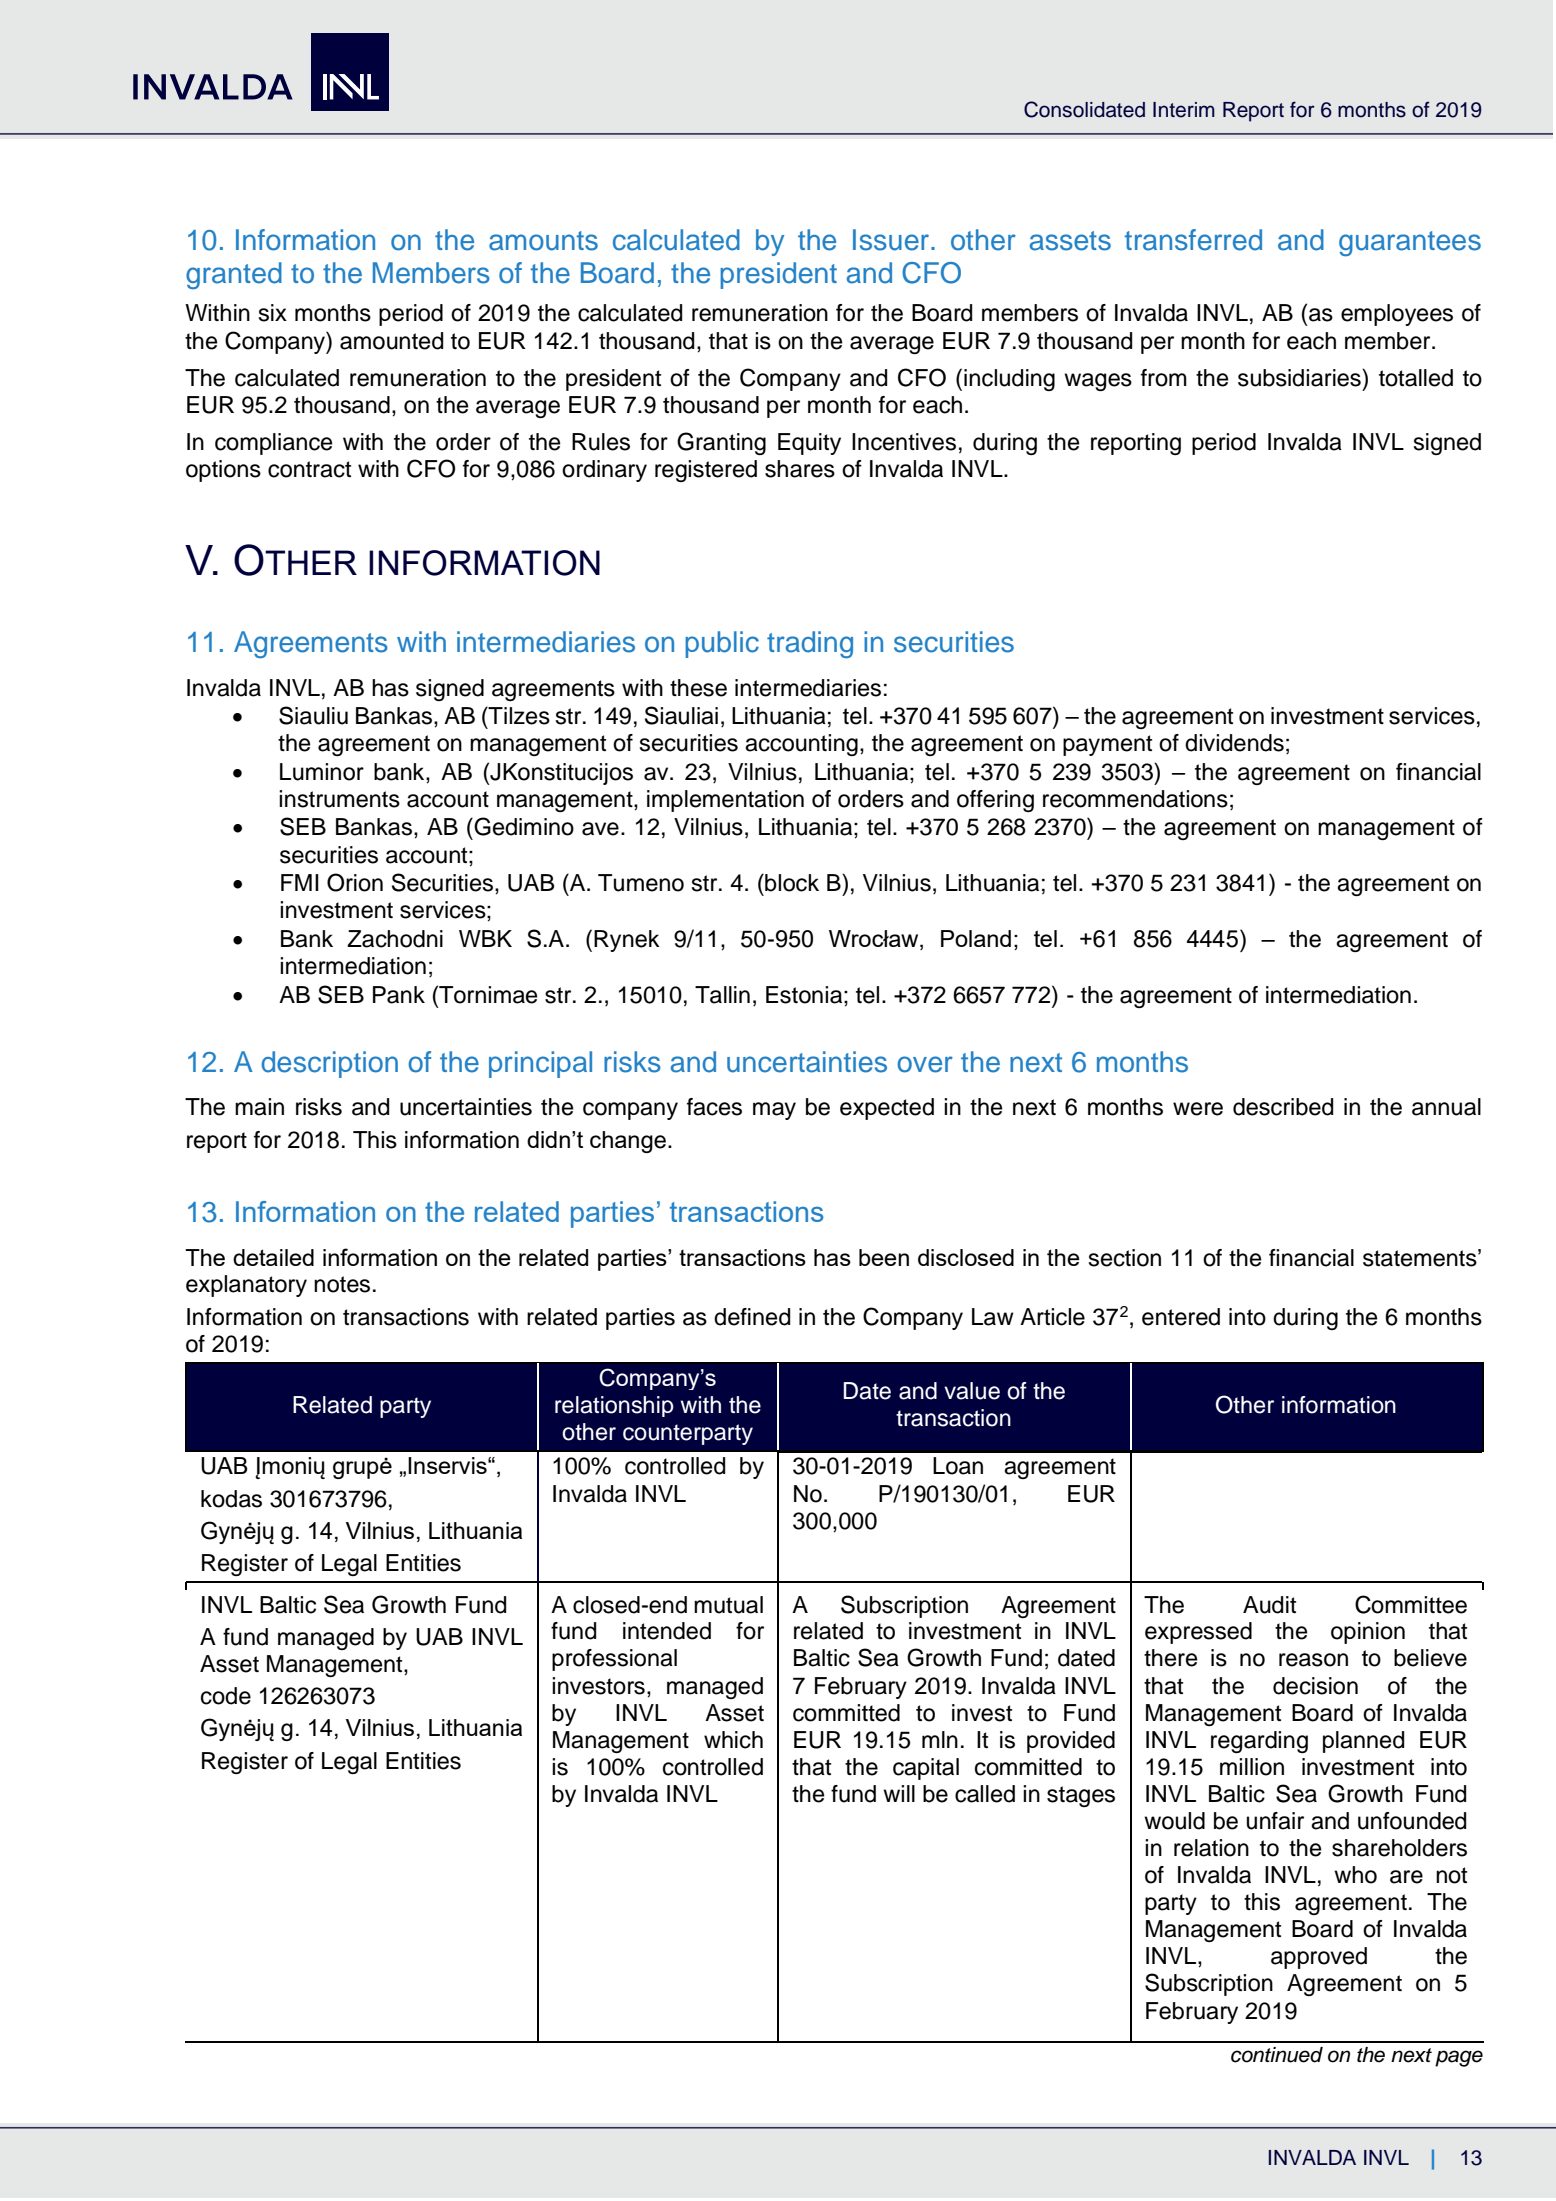 The image size is (1556, 2201). What do you see at coordinates (1181, 1317) in the document?
I see `entered` at bounding box center [1181, 1317].
